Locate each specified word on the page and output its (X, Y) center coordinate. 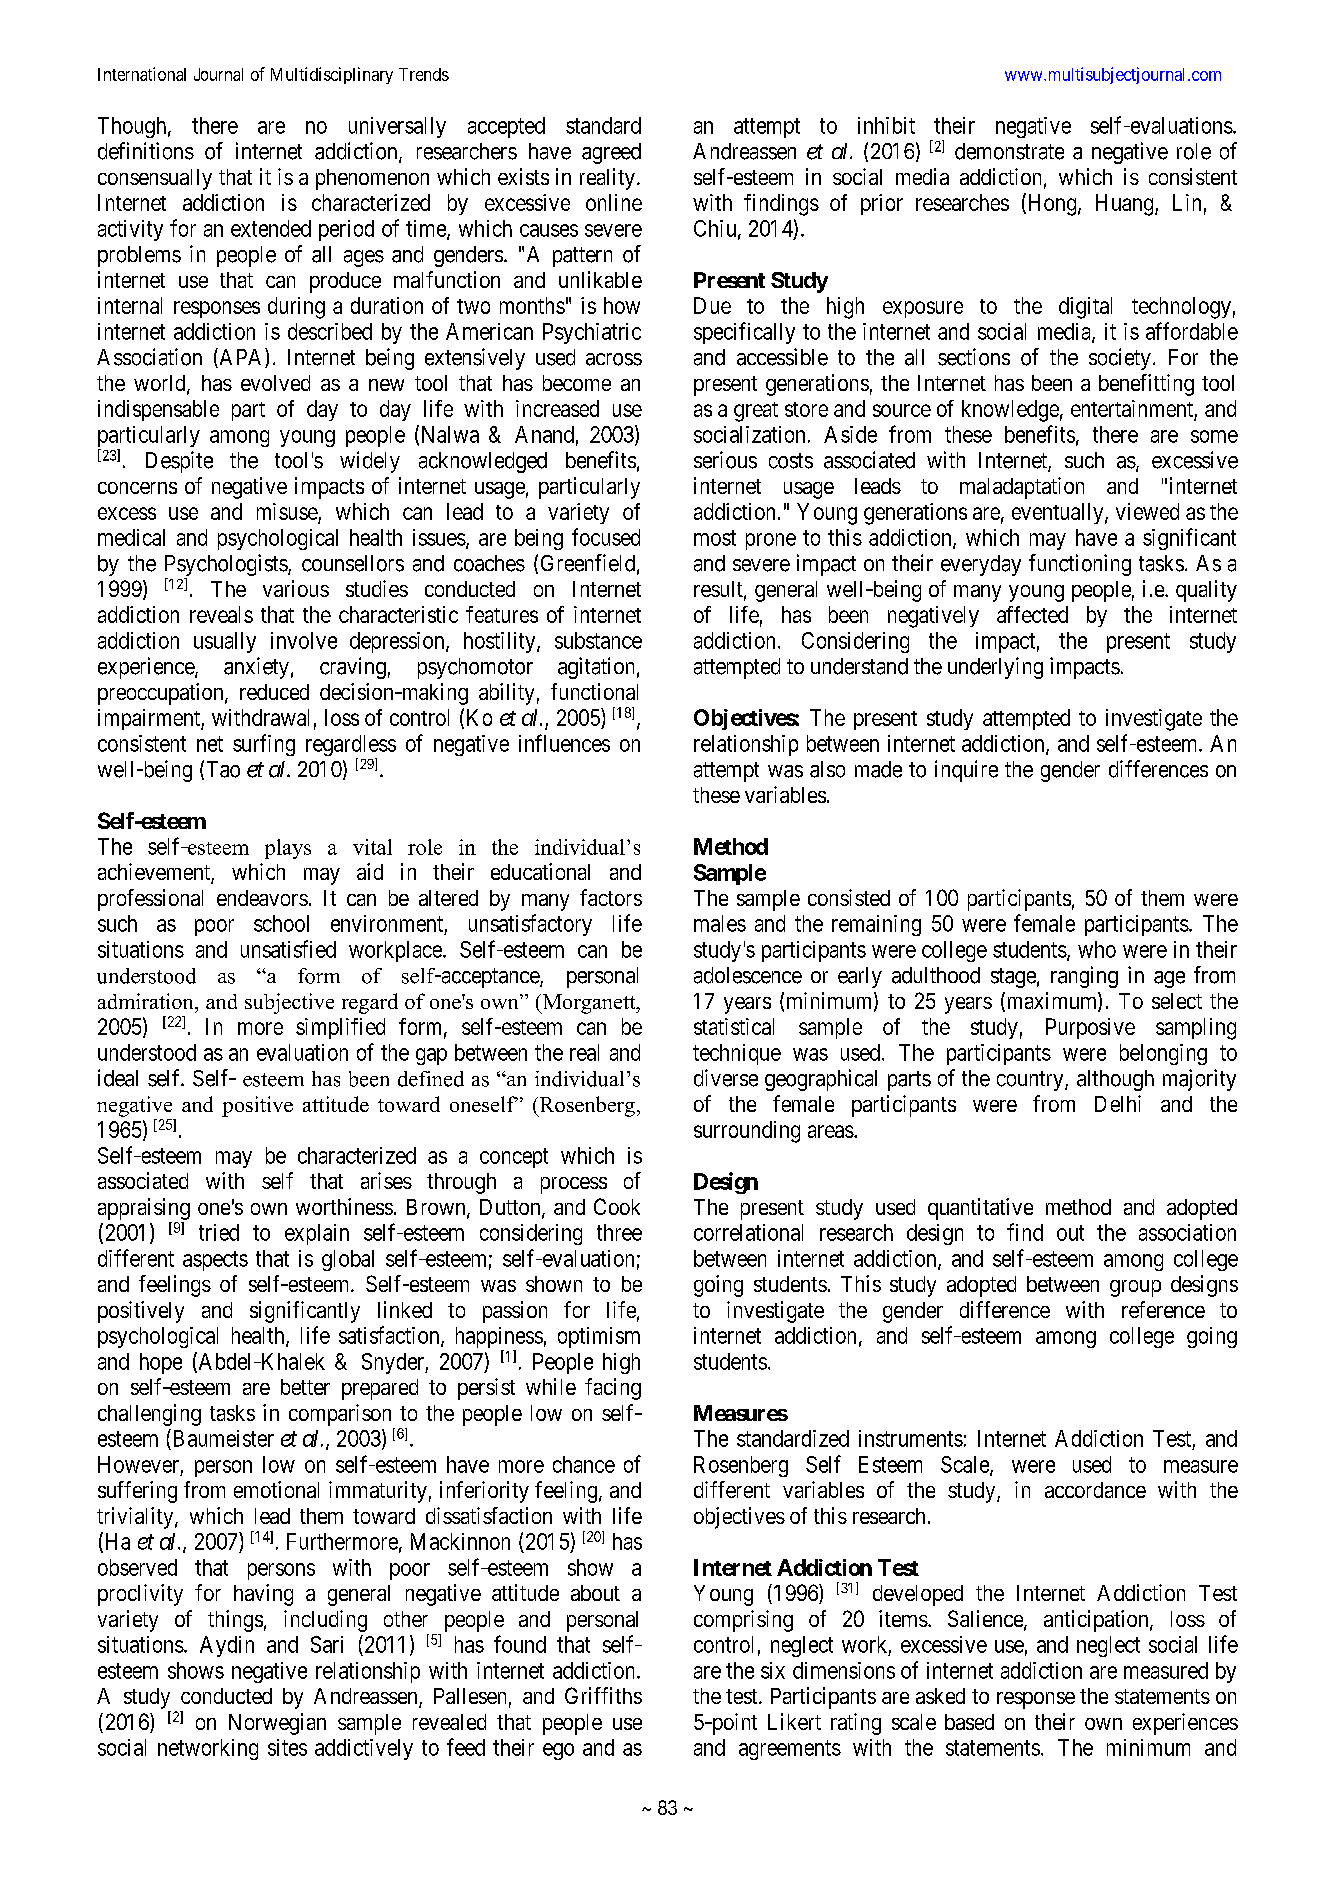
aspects (215, 1261)
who (1097, 949)
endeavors (262, 898)
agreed (611, 153)
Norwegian (277, 1724)
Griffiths (603, 1695)
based (969, 1722)
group (1135, 1288)
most (715, 538)
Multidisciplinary (332, 75)
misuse (287, 511)
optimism (599, 1337)
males (720, 923)
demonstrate (1009, 151)
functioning (1080, 565)
